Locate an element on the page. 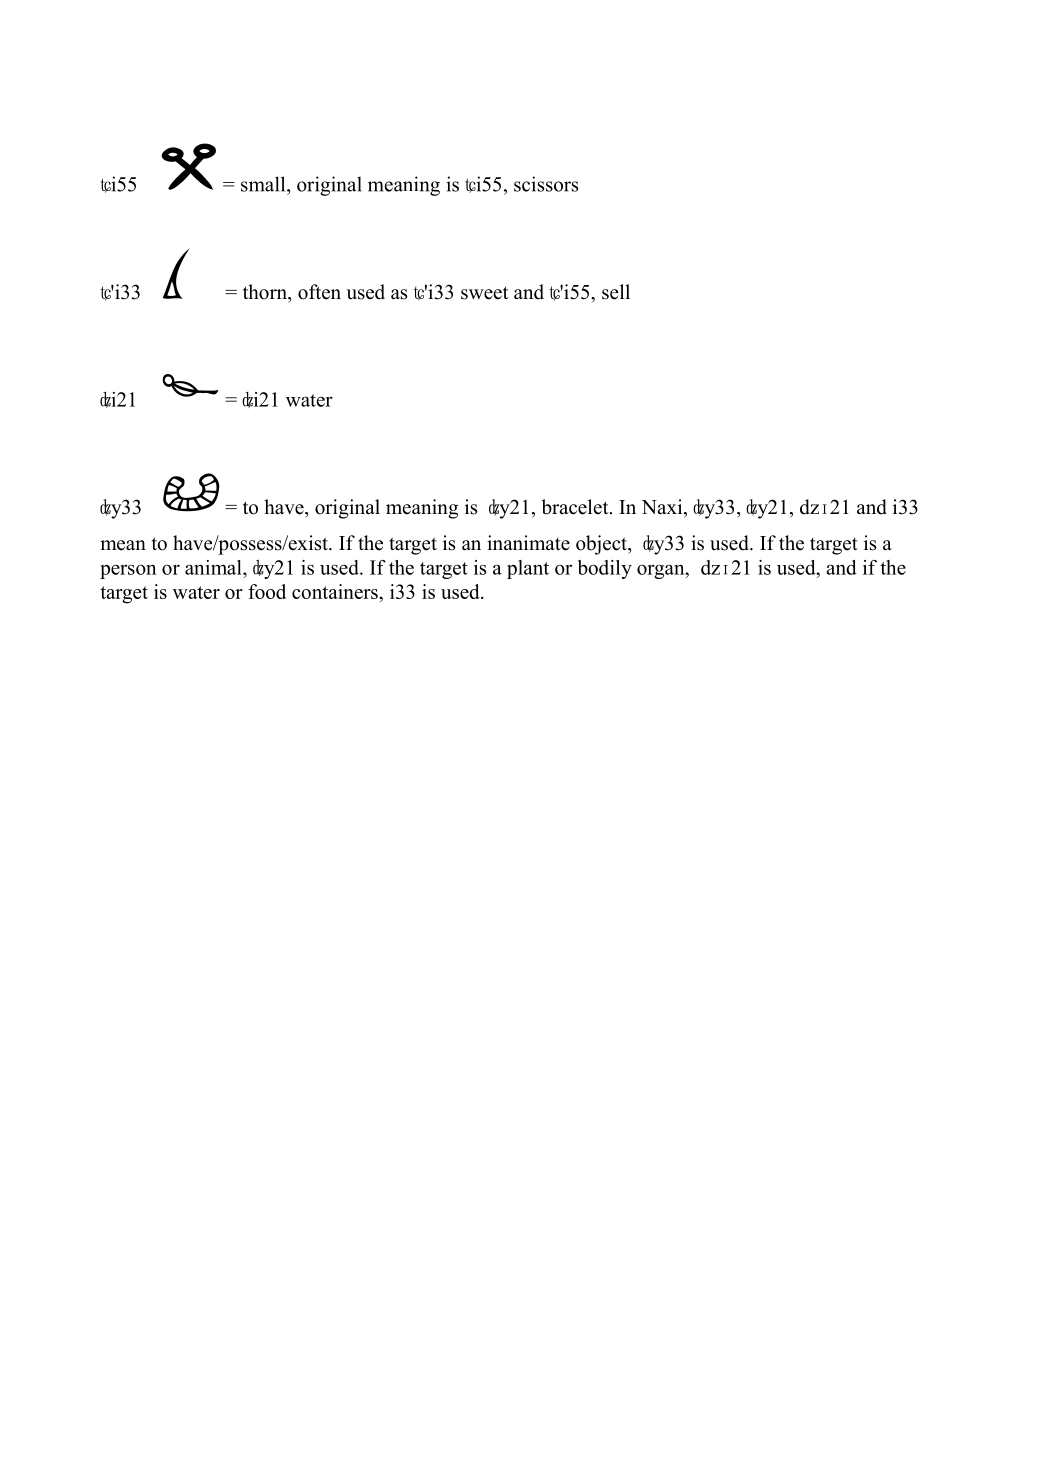 The height and width of the page is (1484, 1049). small is located at coordinates (264, 184).
